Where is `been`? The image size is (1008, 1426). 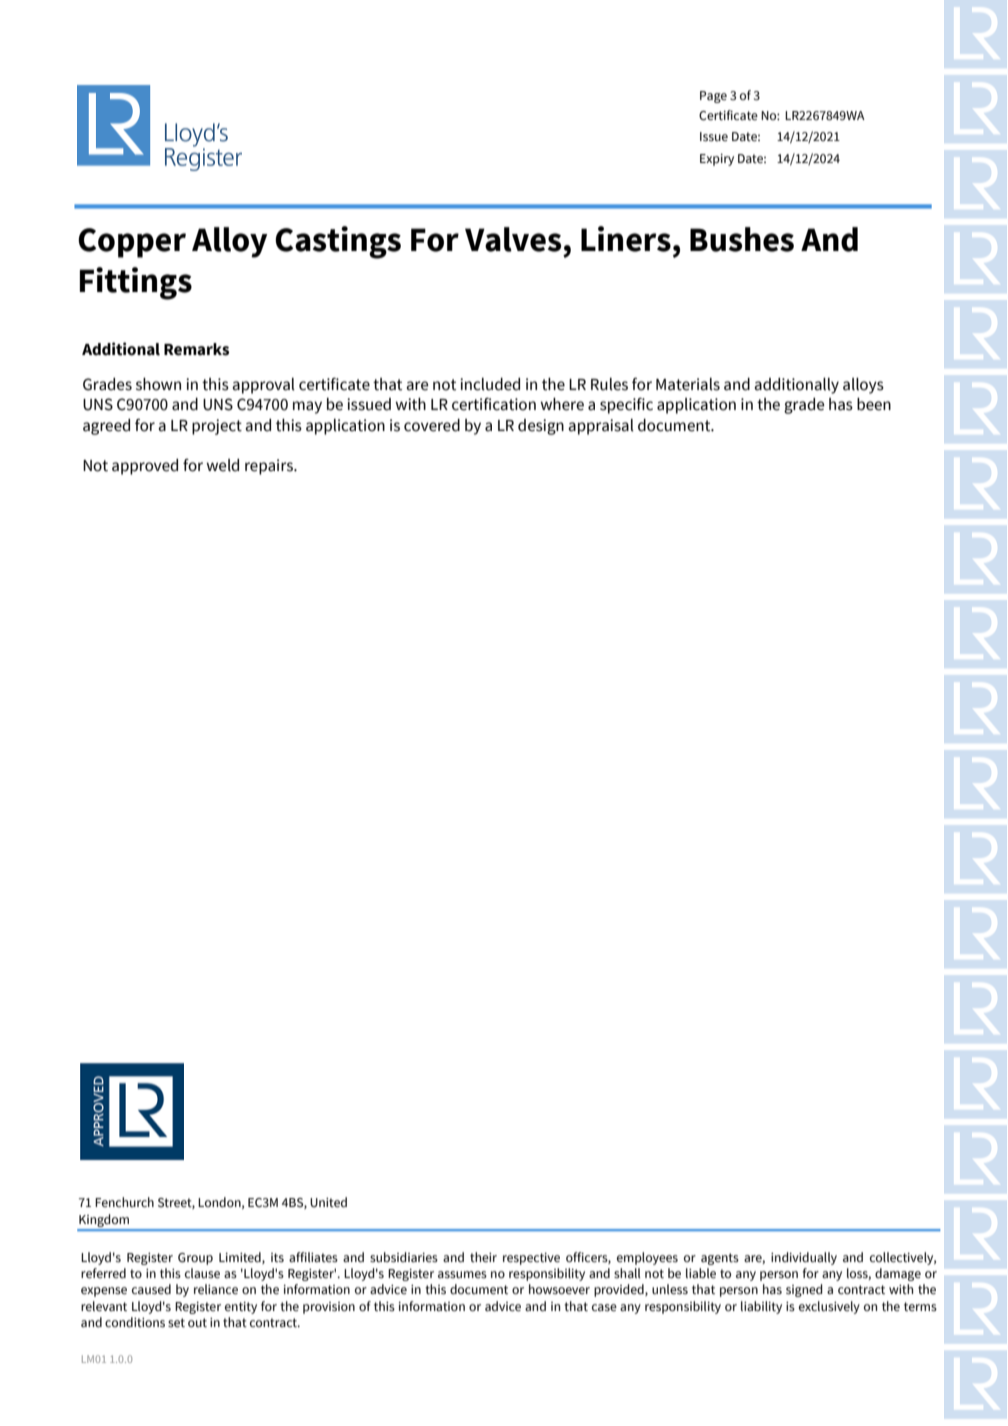 been is located at coordinates (874, 404).
